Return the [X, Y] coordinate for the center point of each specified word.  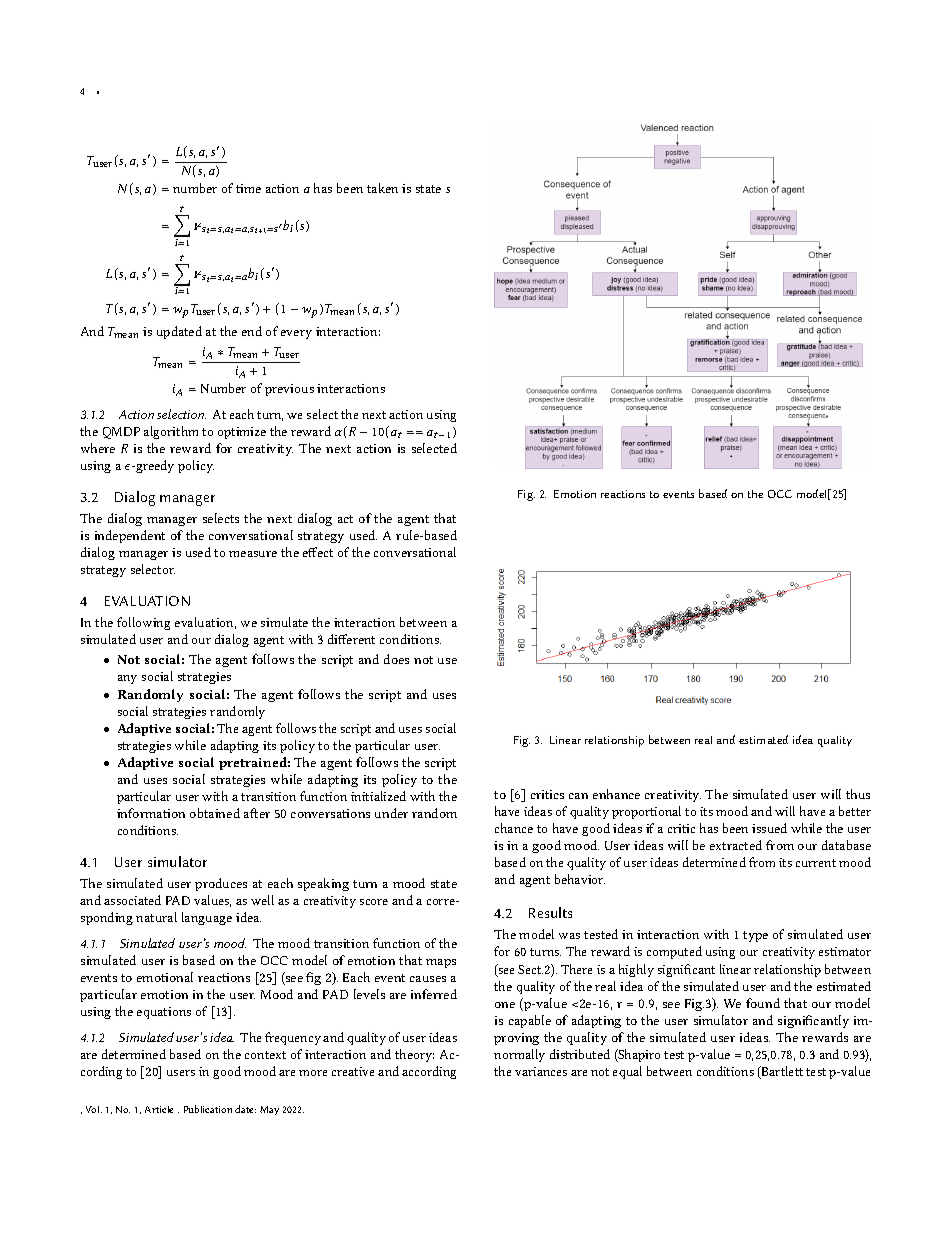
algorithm [171, 432]
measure [253, 554]
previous [289, 390]
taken [382, 188]
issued [769, 828]
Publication [208, 1109]
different [351, 639]
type [755, 936]
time [248, 188]
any [127, 679]
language [207, 918]
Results [550, 912]
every [296, 334]
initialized [378, 796]
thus [858, 794]
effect [318, 552]
